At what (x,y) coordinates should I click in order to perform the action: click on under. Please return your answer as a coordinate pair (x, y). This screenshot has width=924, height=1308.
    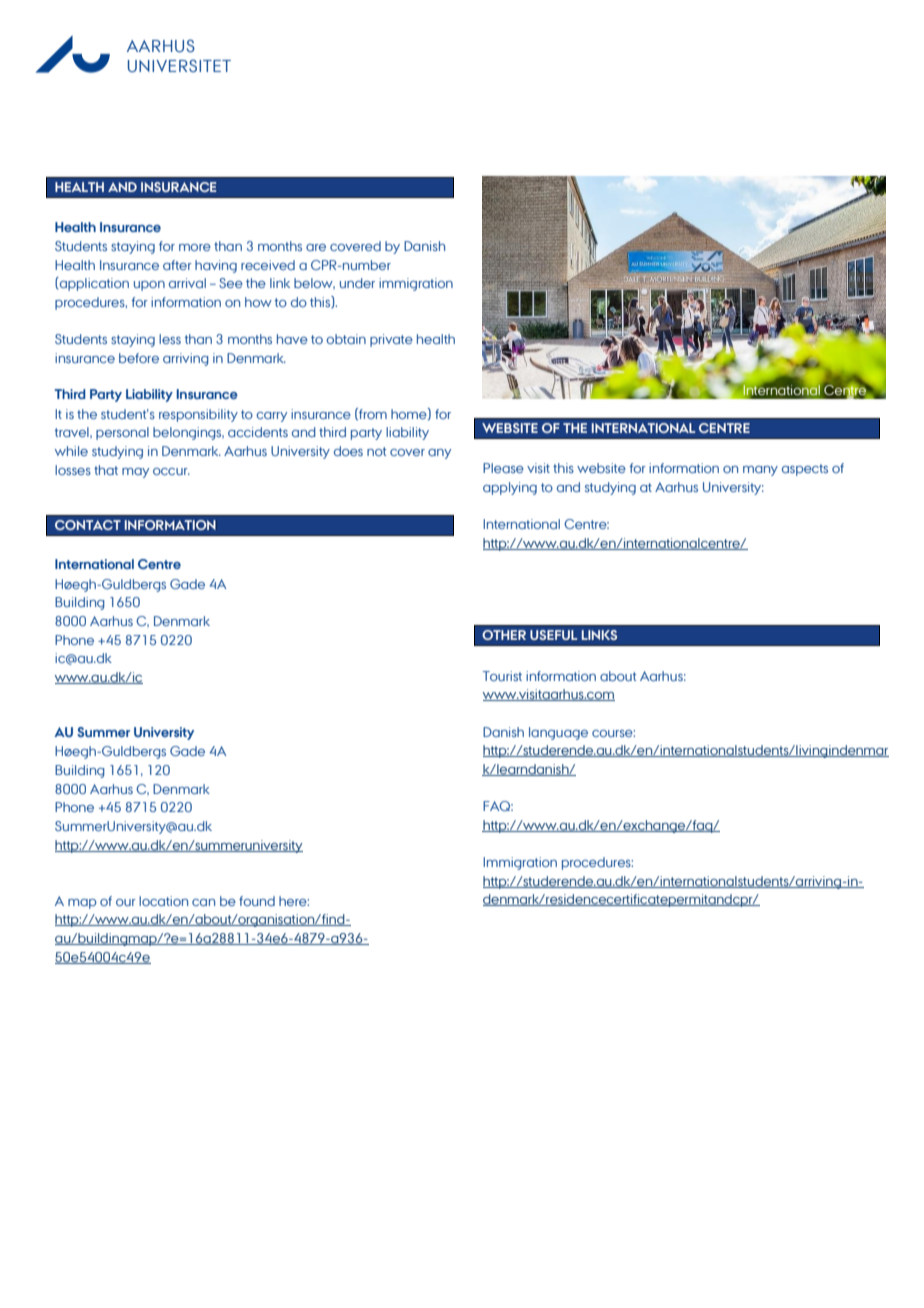
    Looking at the image, I should click on (357, 283).
